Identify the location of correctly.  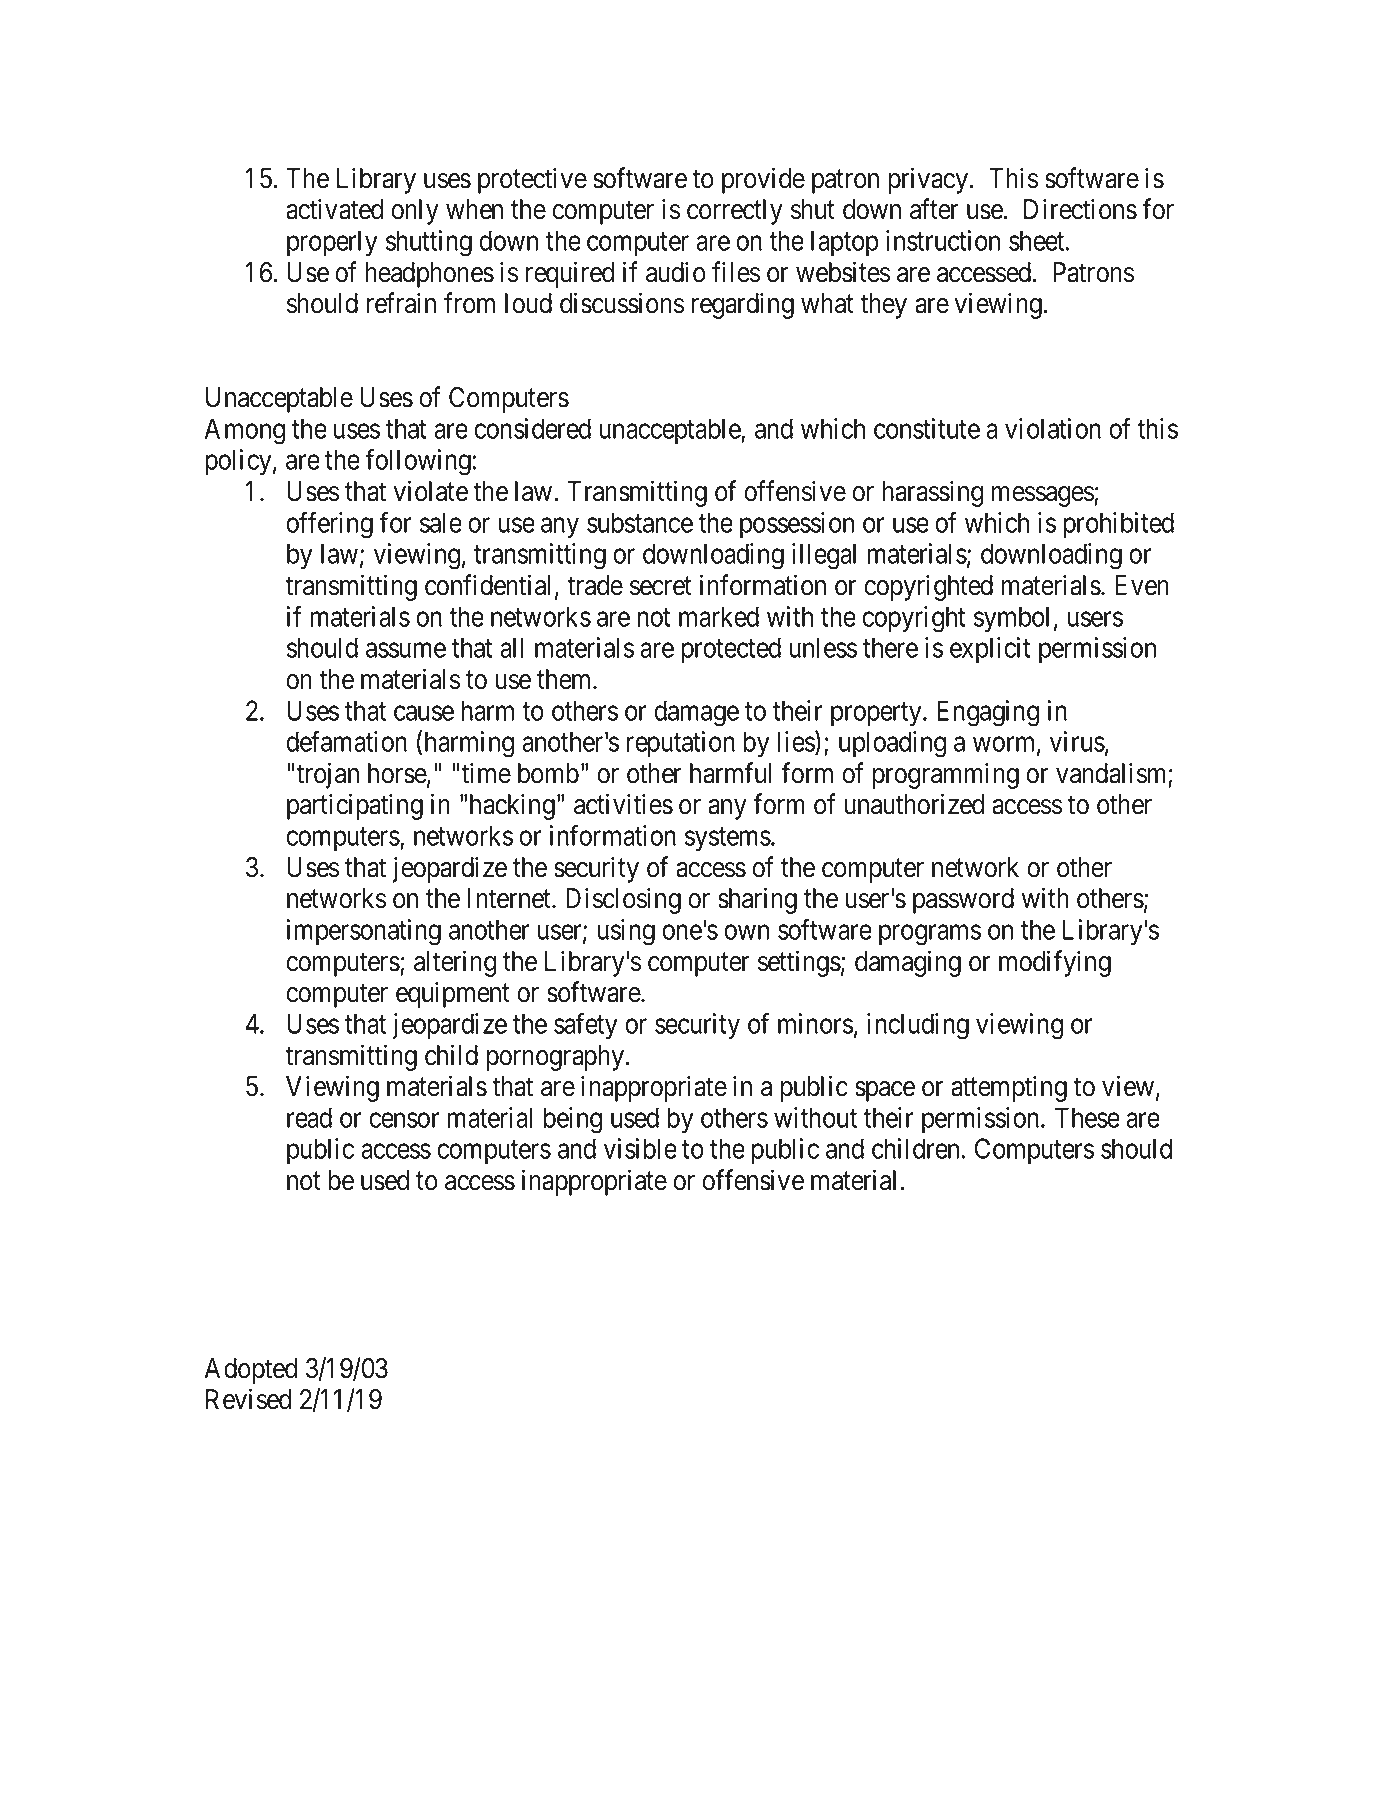
(735, 212).
